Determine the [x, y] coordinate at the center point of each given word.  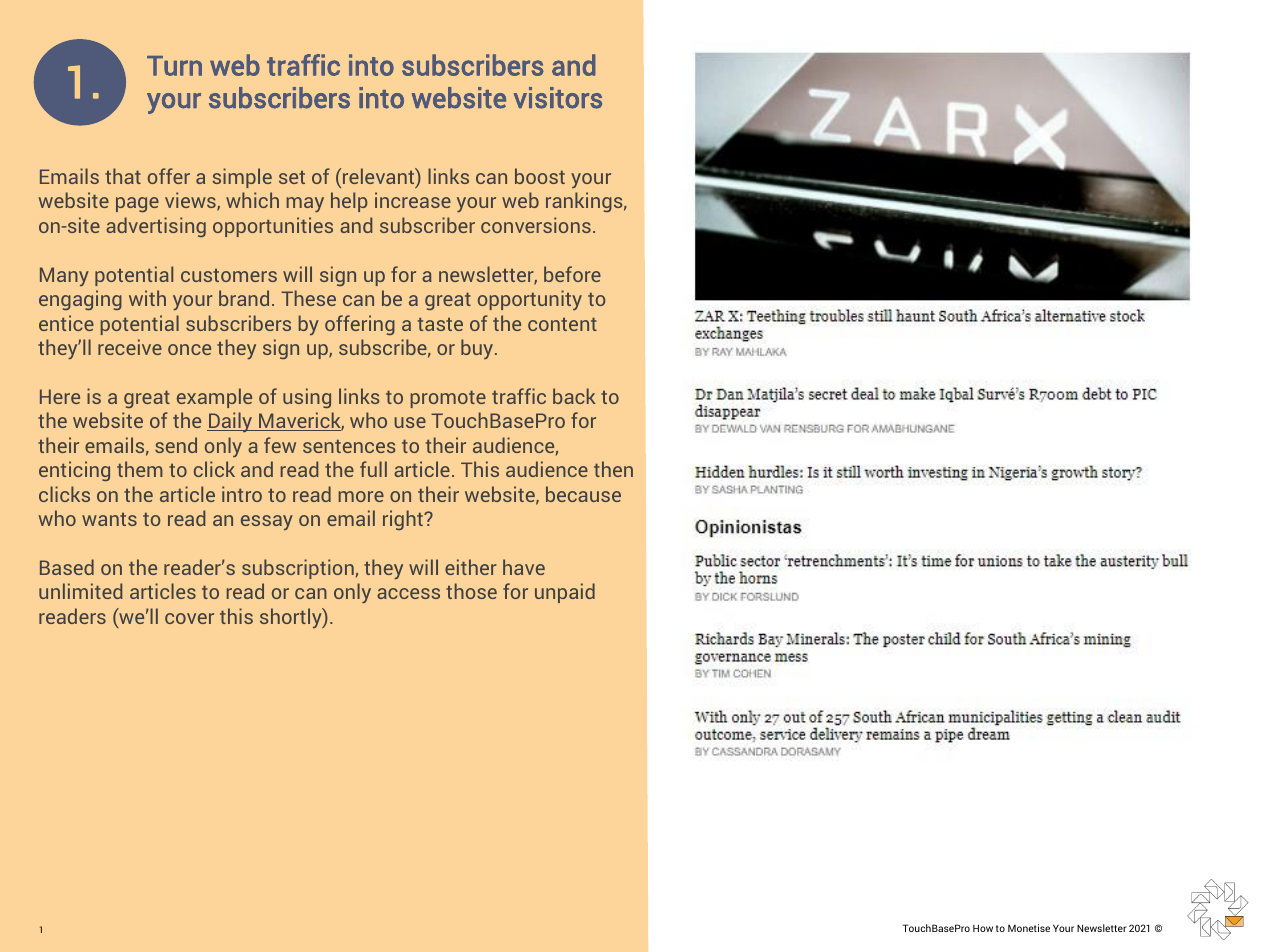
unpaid [565, 593]
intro [242, 494]
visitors [558, 98]
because [583, 494]
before [572, 274]
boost [540, 176]
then [613, 469]
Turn [174, 66]
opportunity [530, 300]
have [524, 567]
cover [189, 618]
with [147, 298]
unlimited [80, 591]
